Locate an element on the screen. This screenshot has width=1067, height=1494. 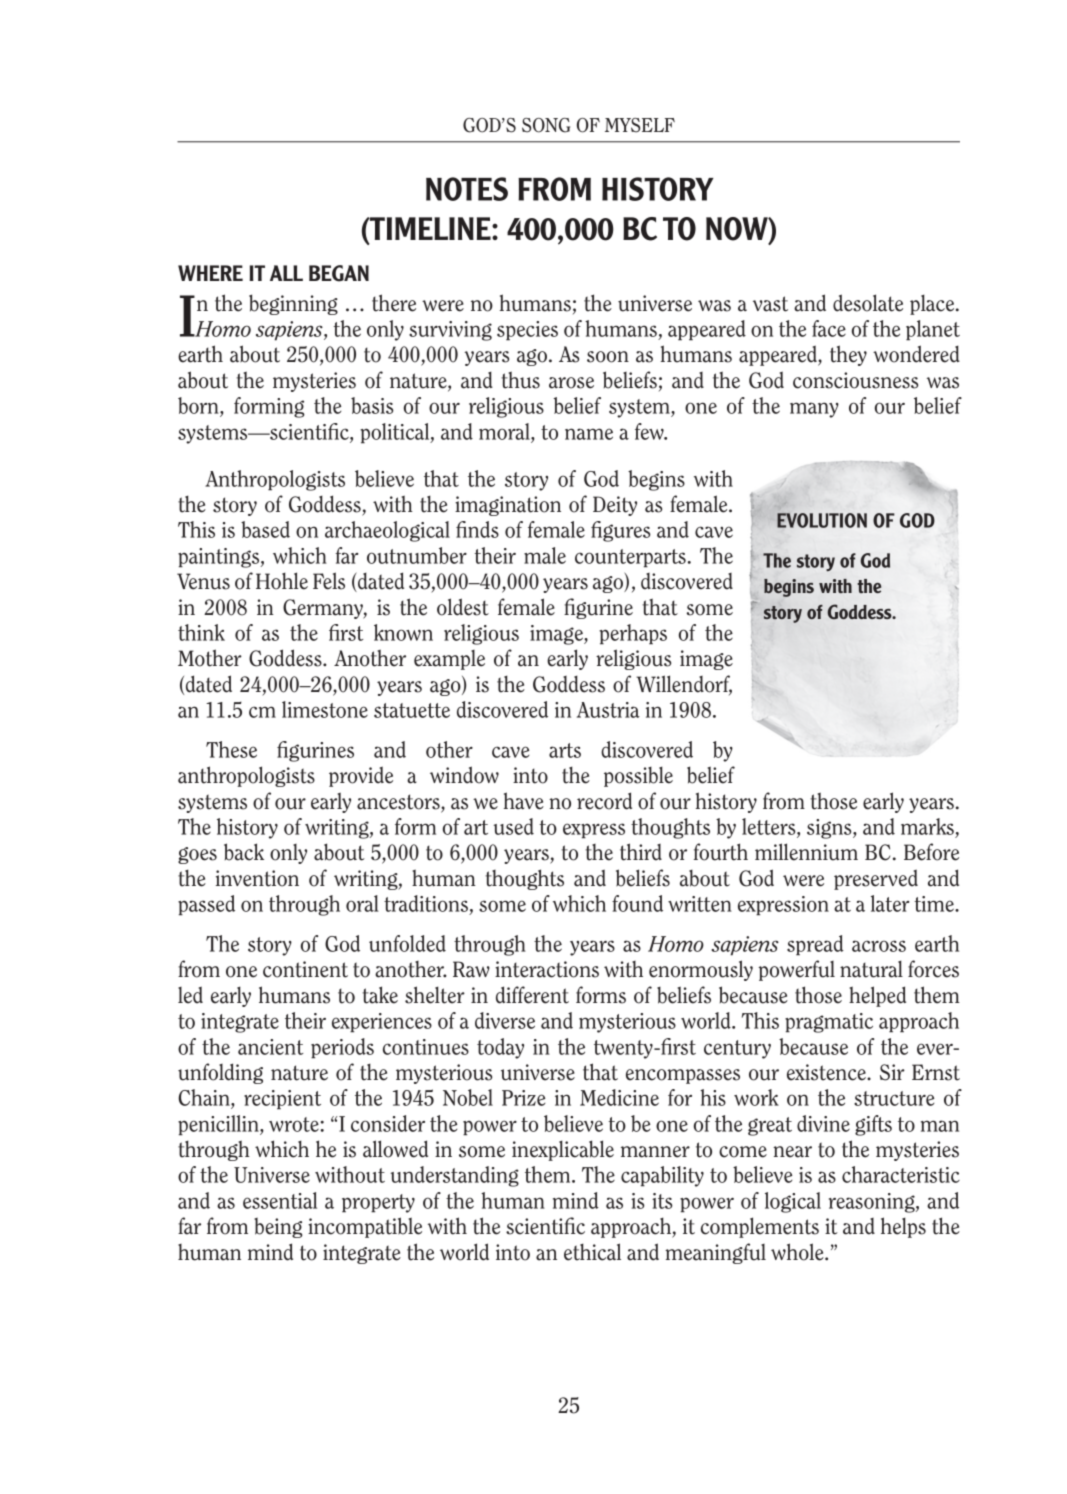
being is located at coordinates (278, 1228).
